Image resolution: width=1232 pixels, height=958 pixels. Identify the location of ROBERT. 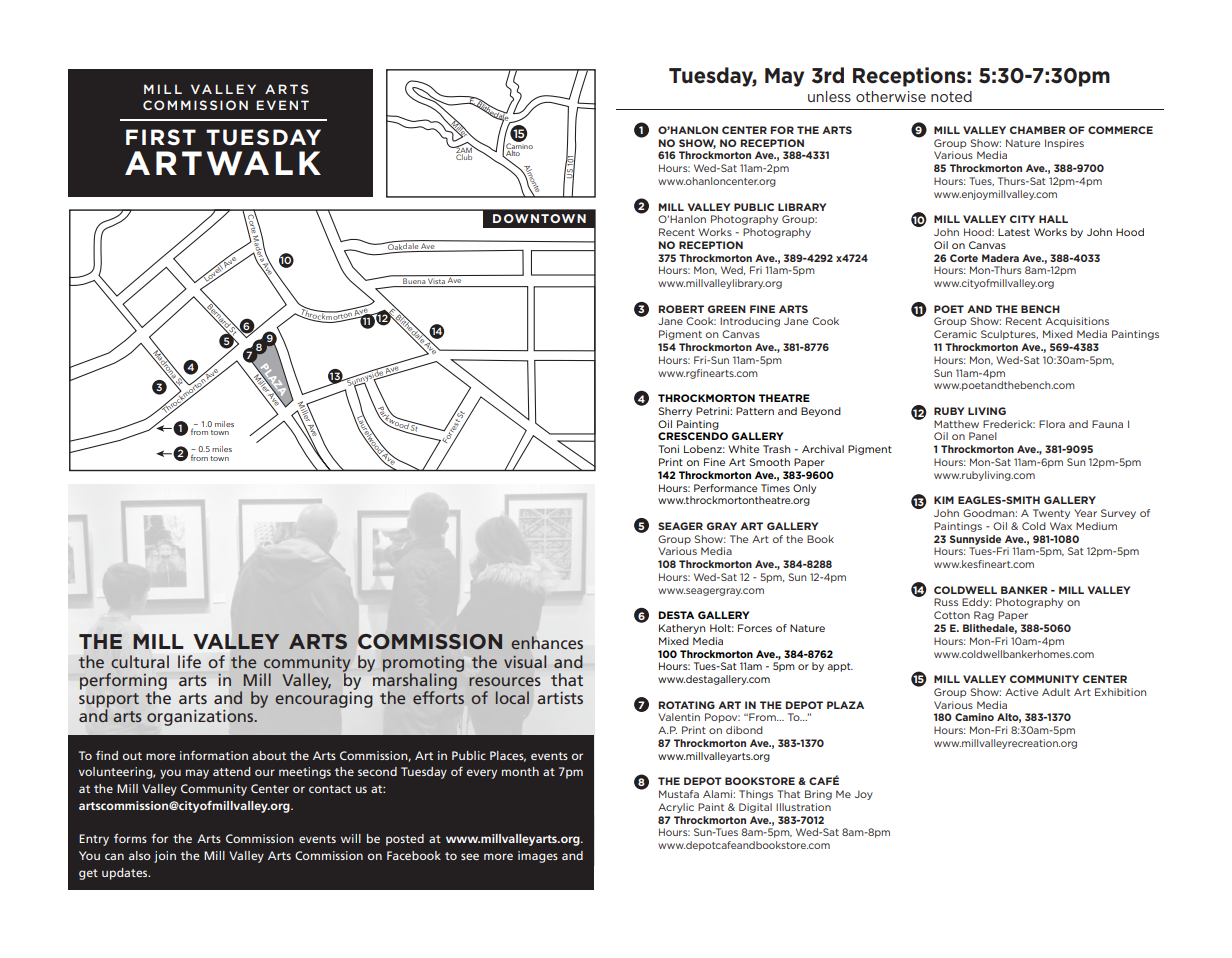
(681, 309).
